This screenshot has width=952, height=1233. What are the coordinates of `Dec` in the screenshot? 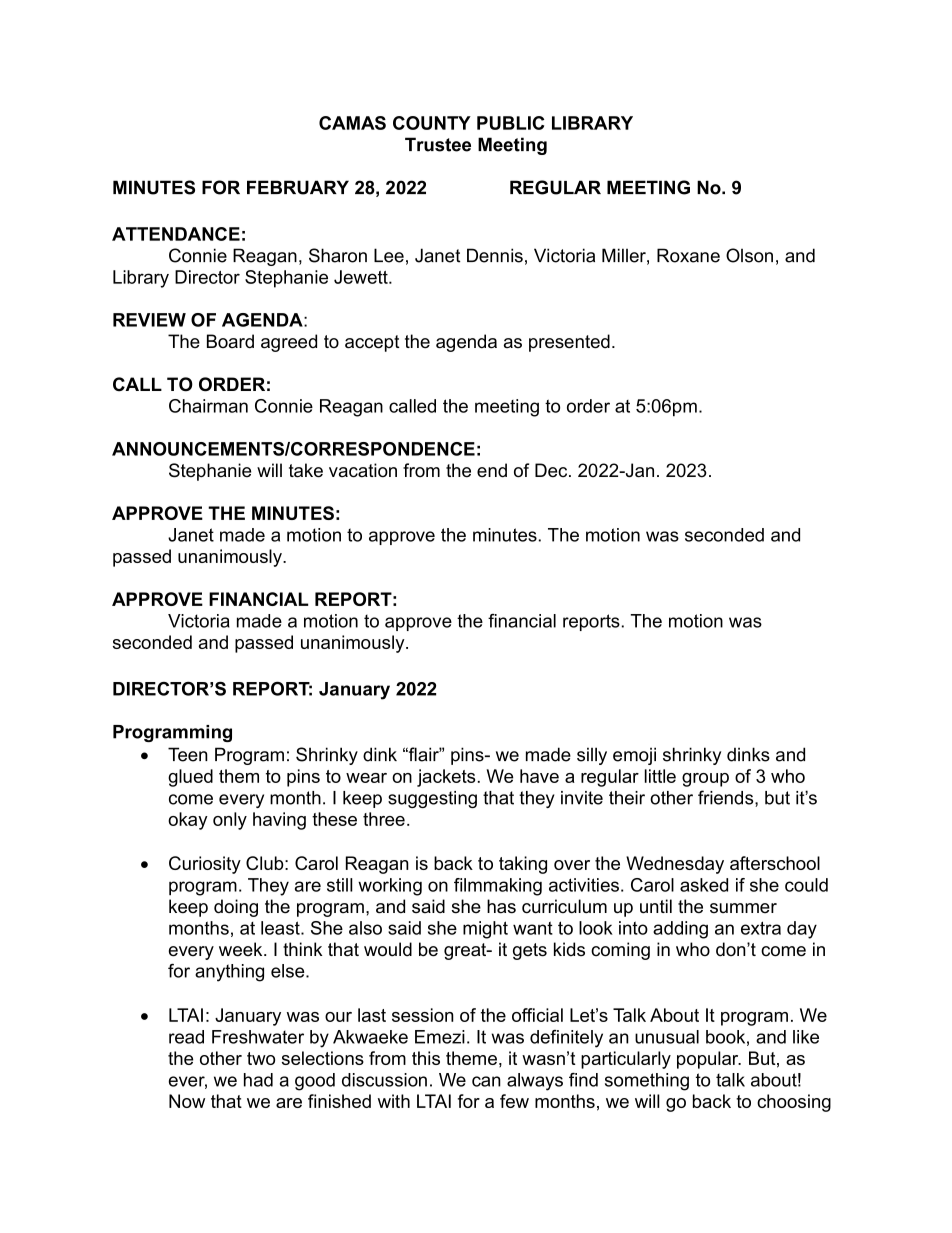 It's located at (552, 470).
